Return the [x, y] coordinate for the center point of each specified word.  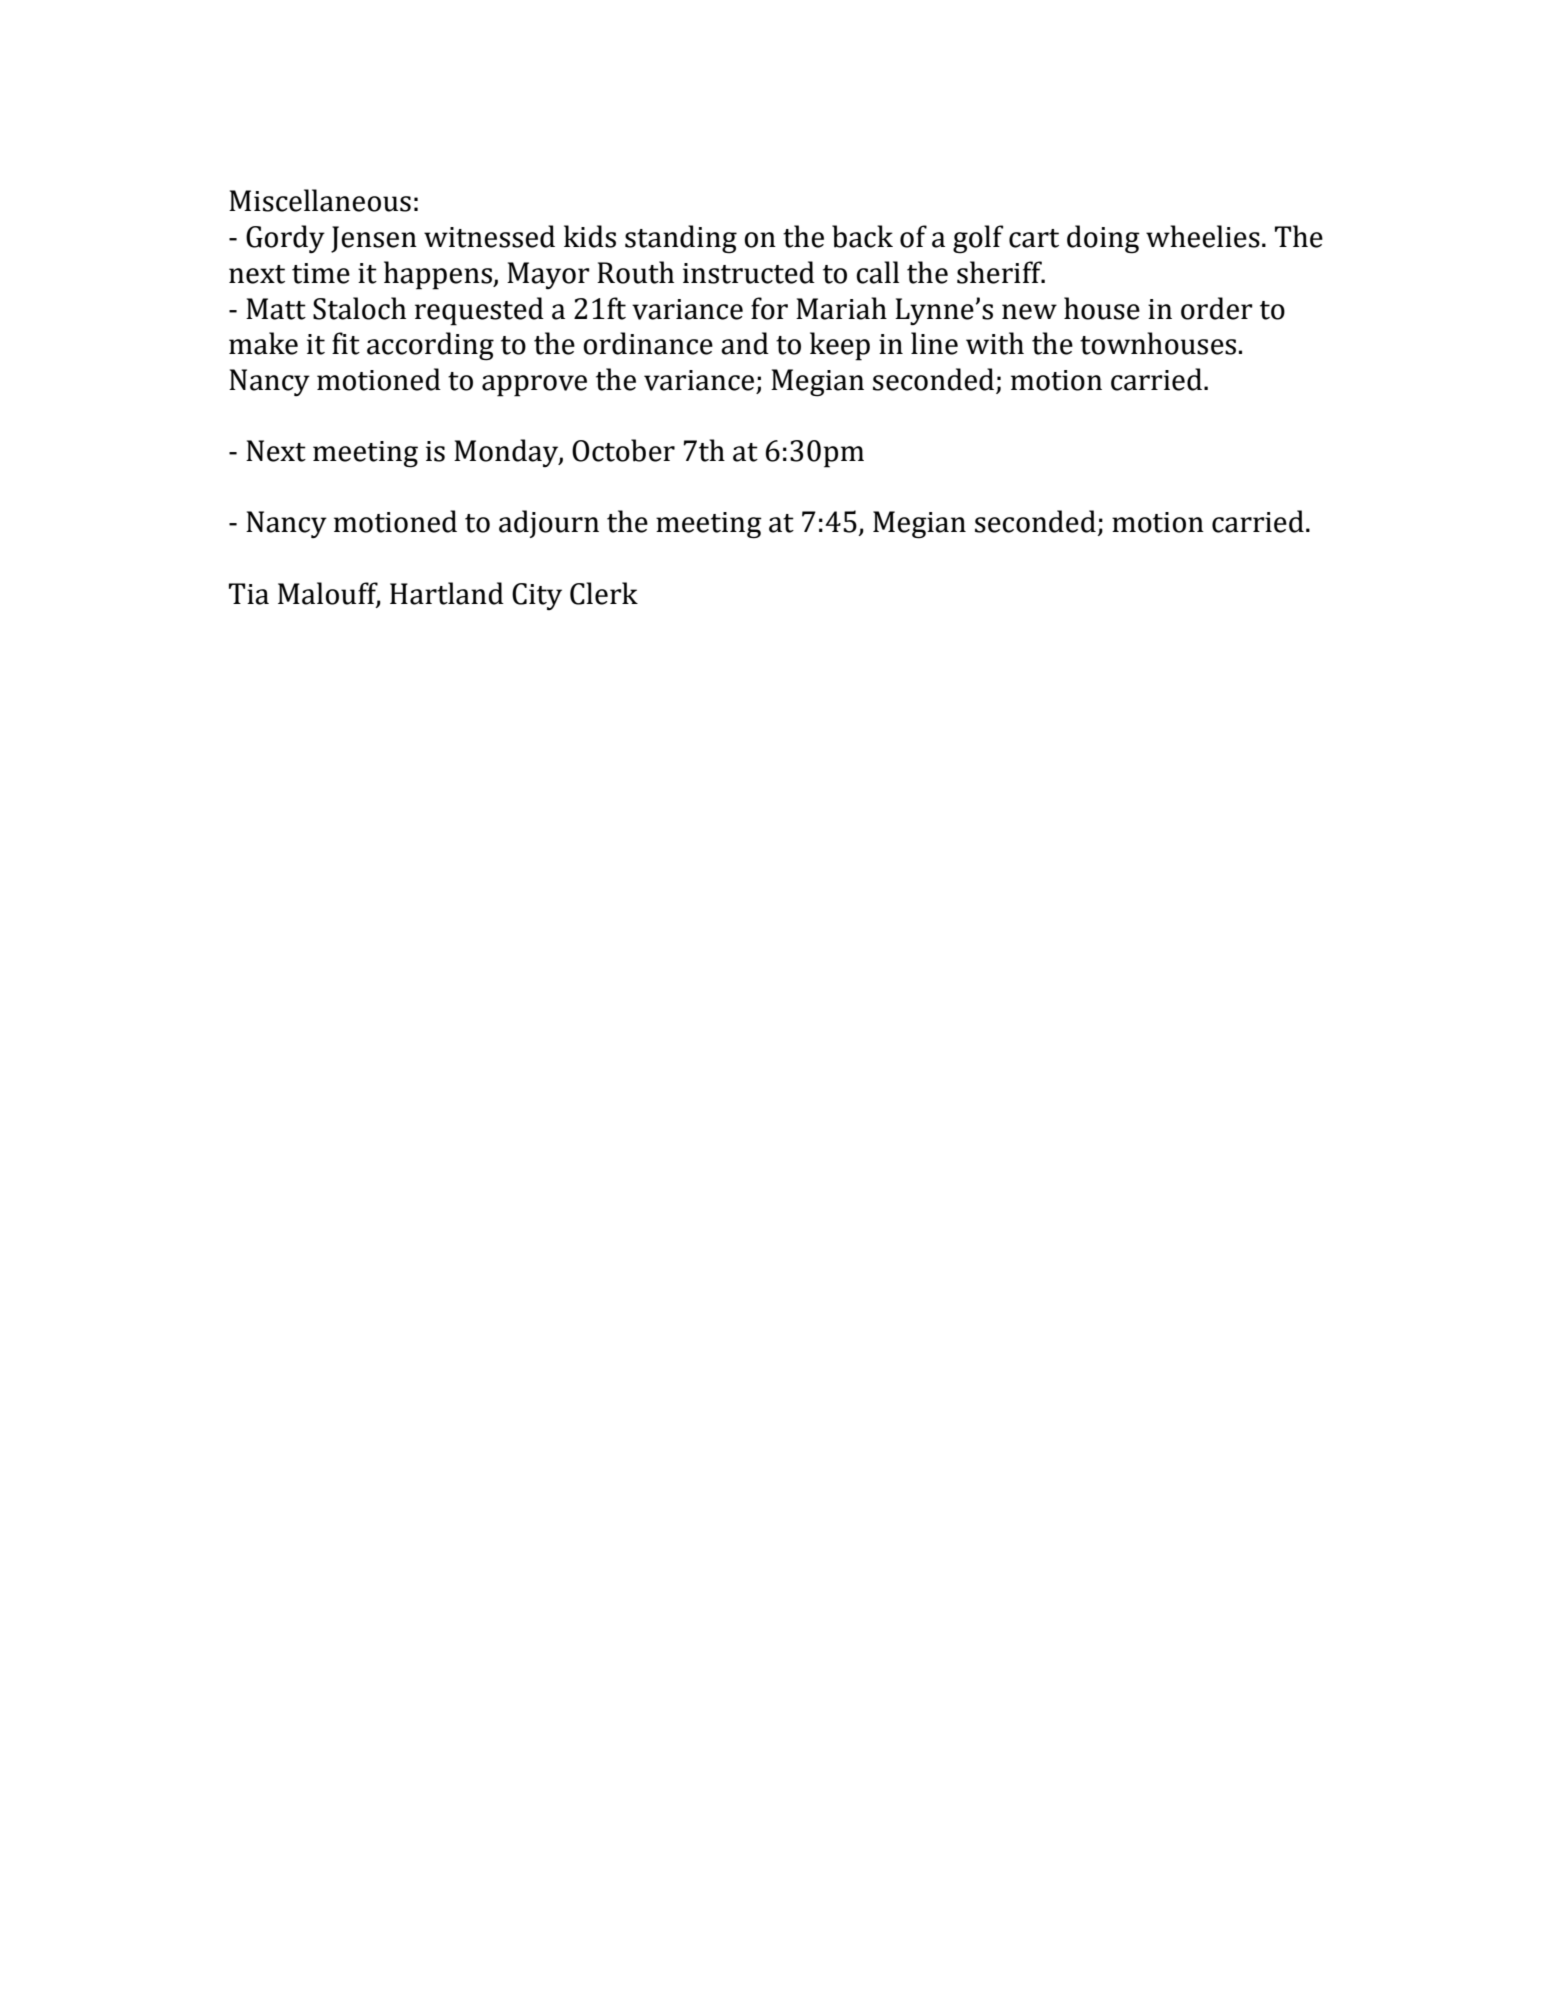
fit [346, 343]
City [537, 596]
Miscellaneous [320, 200]
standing [681, 239]
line [934, 343]
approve [534, 386]
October [623, 450]
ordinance [648, 343]
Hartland [447, 593]
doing [1103, 239]
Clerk [604, 593]
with [995, 343]
